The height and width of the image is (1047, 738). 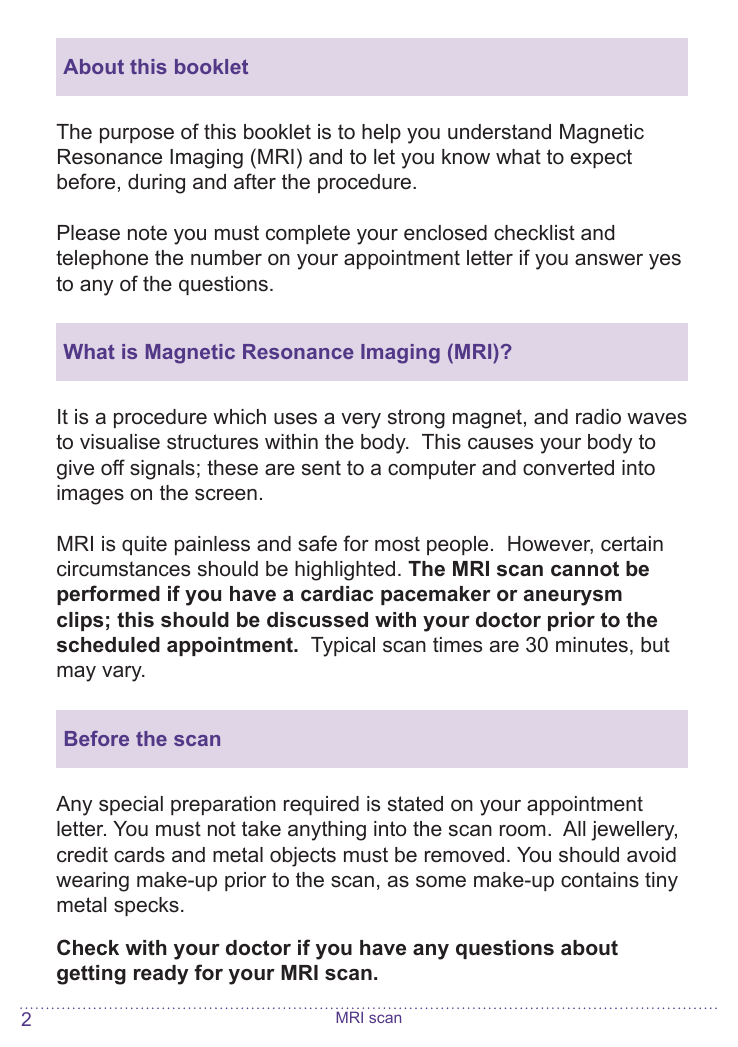 What do you see at coordinates (321, 468) in the image?
I see `sent` at bounding box center [321, 468].
